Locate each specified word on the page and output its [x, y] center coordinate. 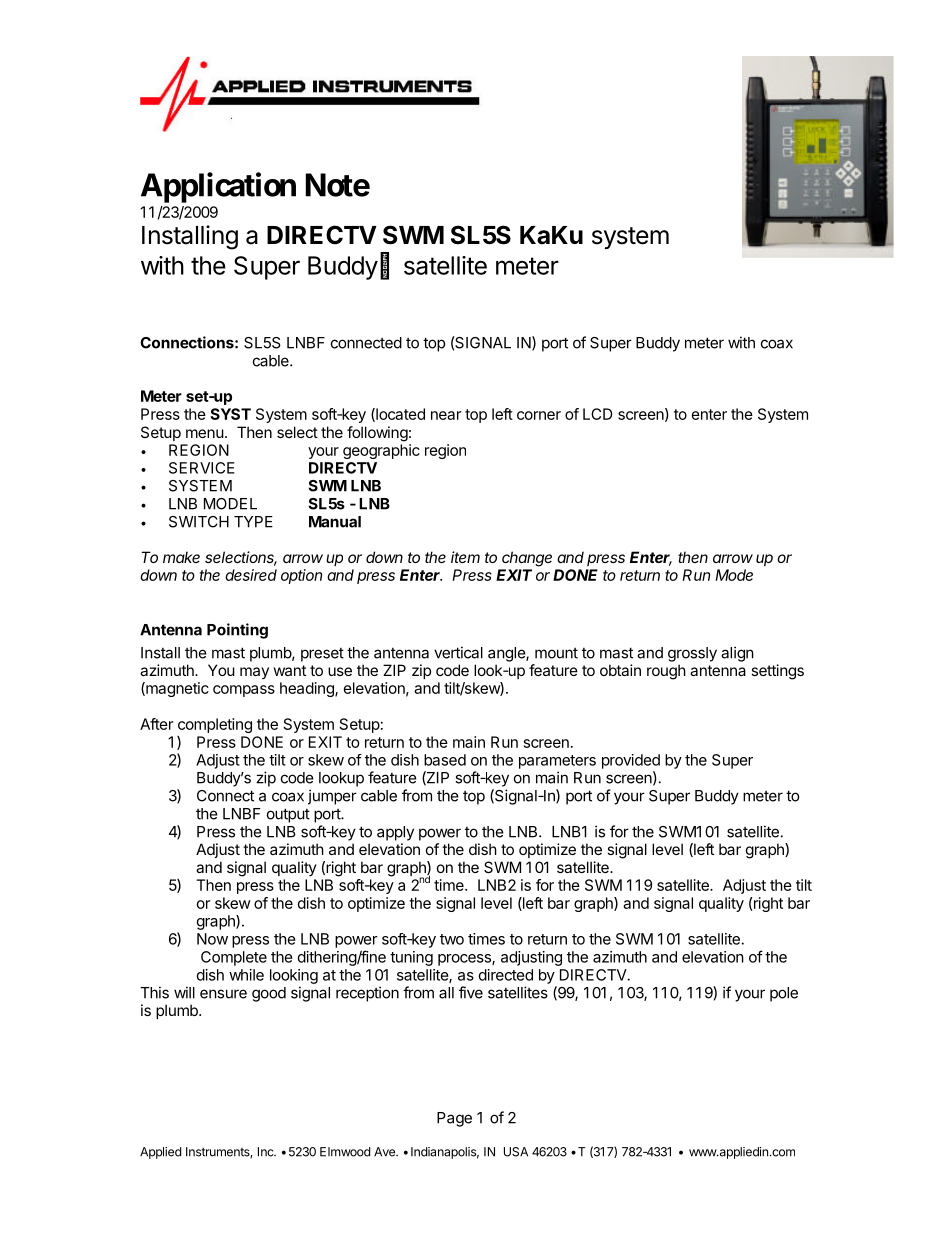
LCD [598, 414]
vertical [458, 652]
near [446, 415]
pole [784, 994]
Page [454, 1119]
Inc [267, 1152]
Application [218, 187]
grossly [692, 654]
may [254, 673]
